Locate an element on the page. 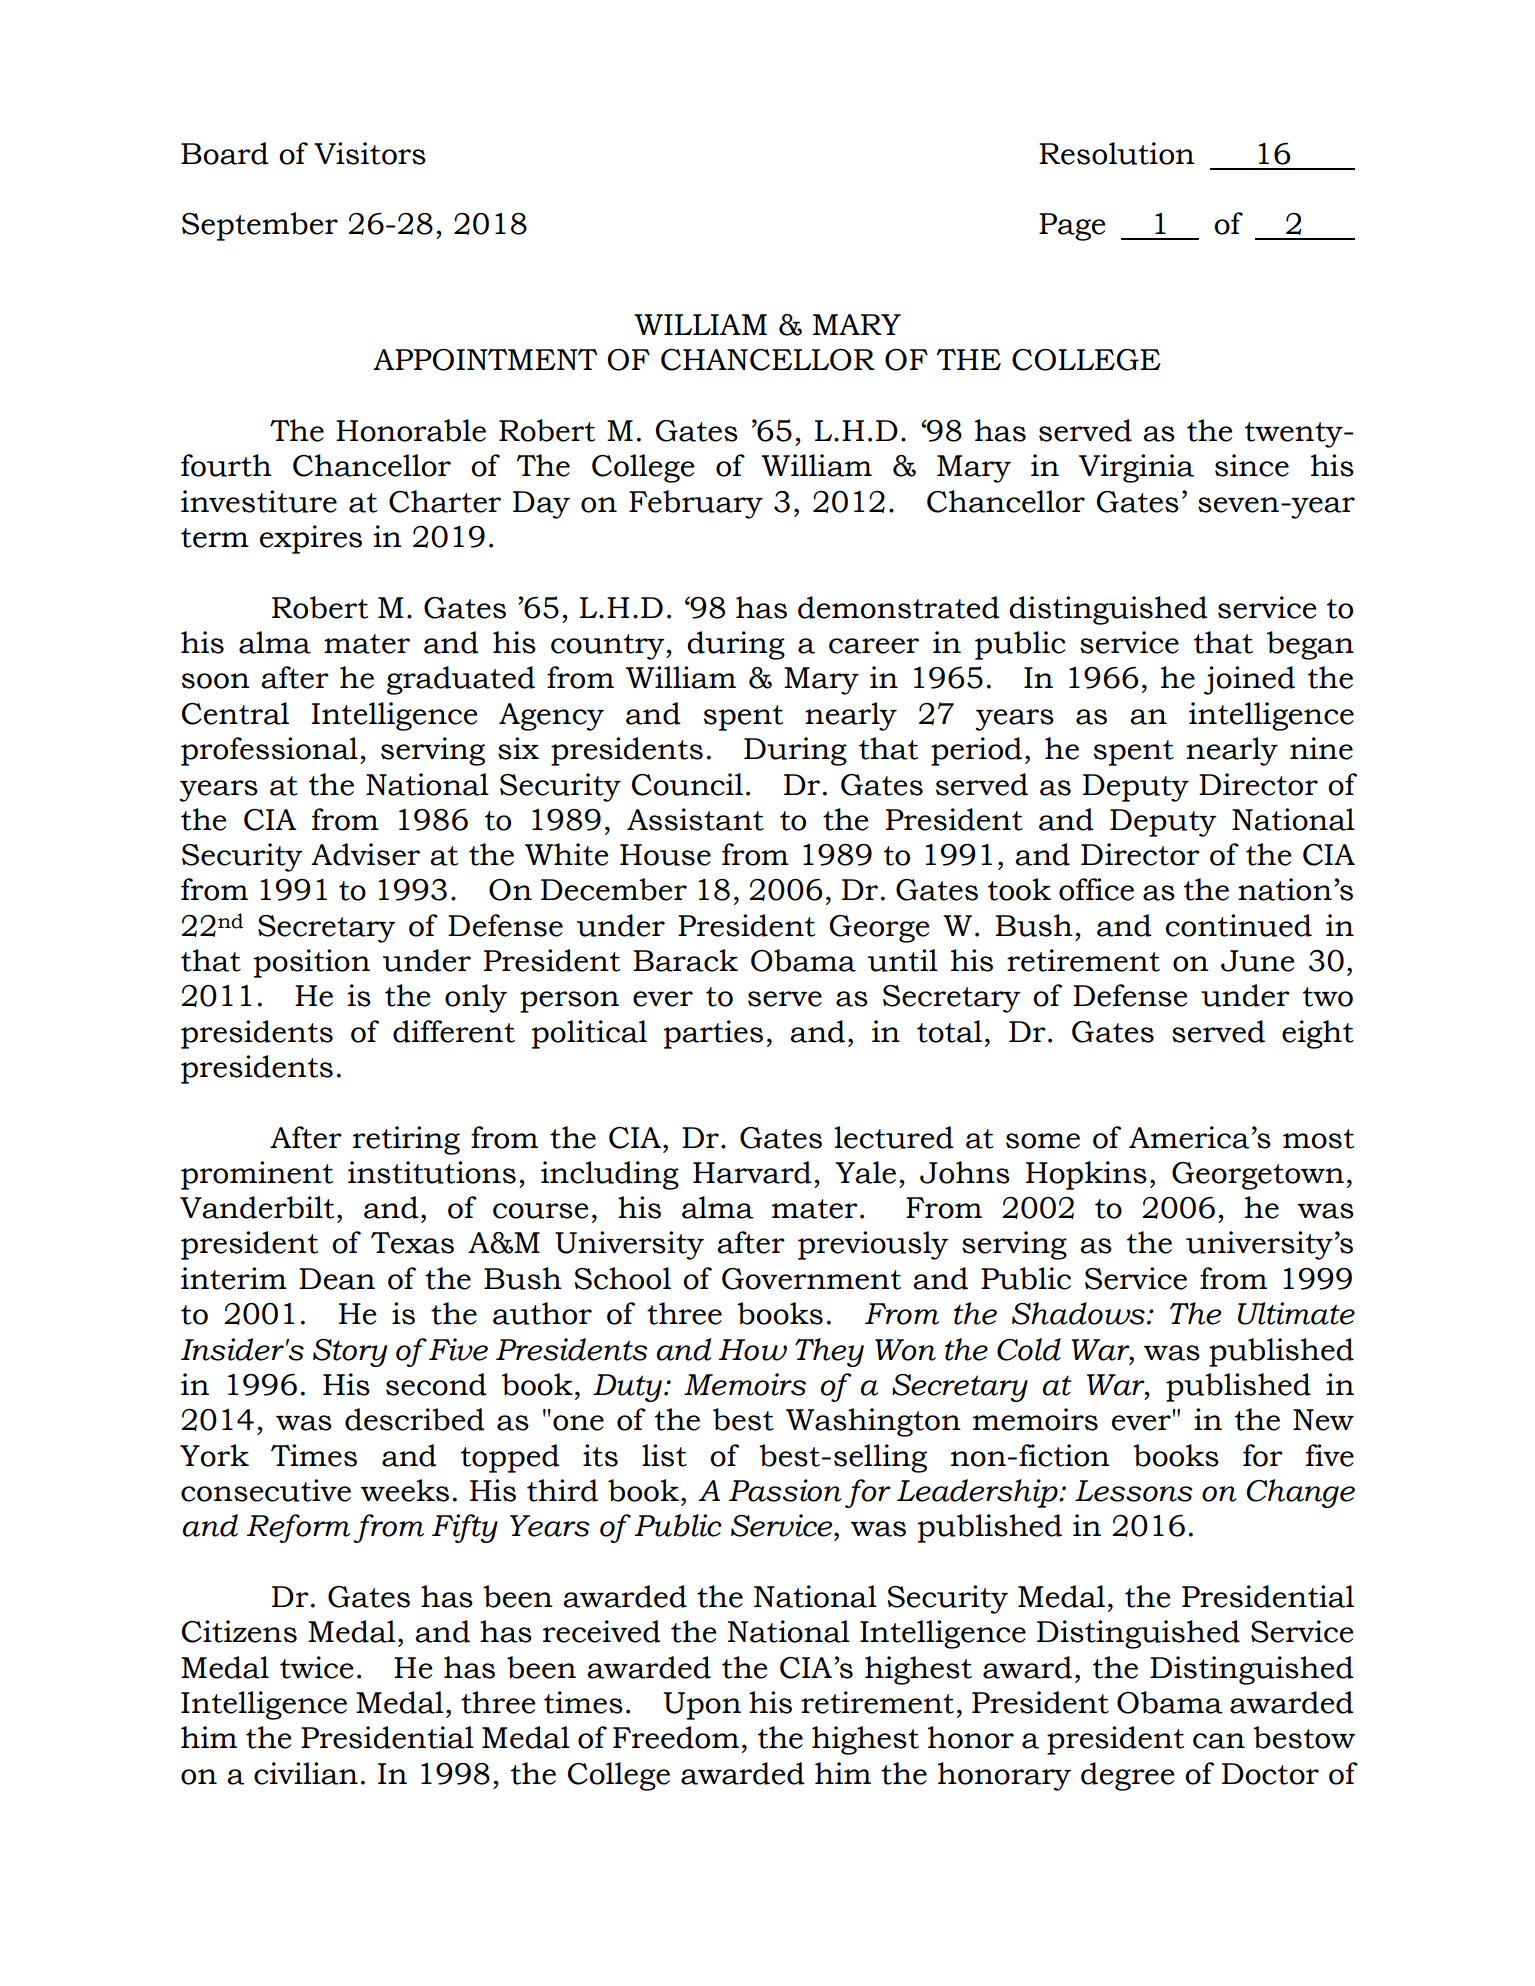 This image has height=1986, width=1535. Story is located at coordinates (350, 1353).
